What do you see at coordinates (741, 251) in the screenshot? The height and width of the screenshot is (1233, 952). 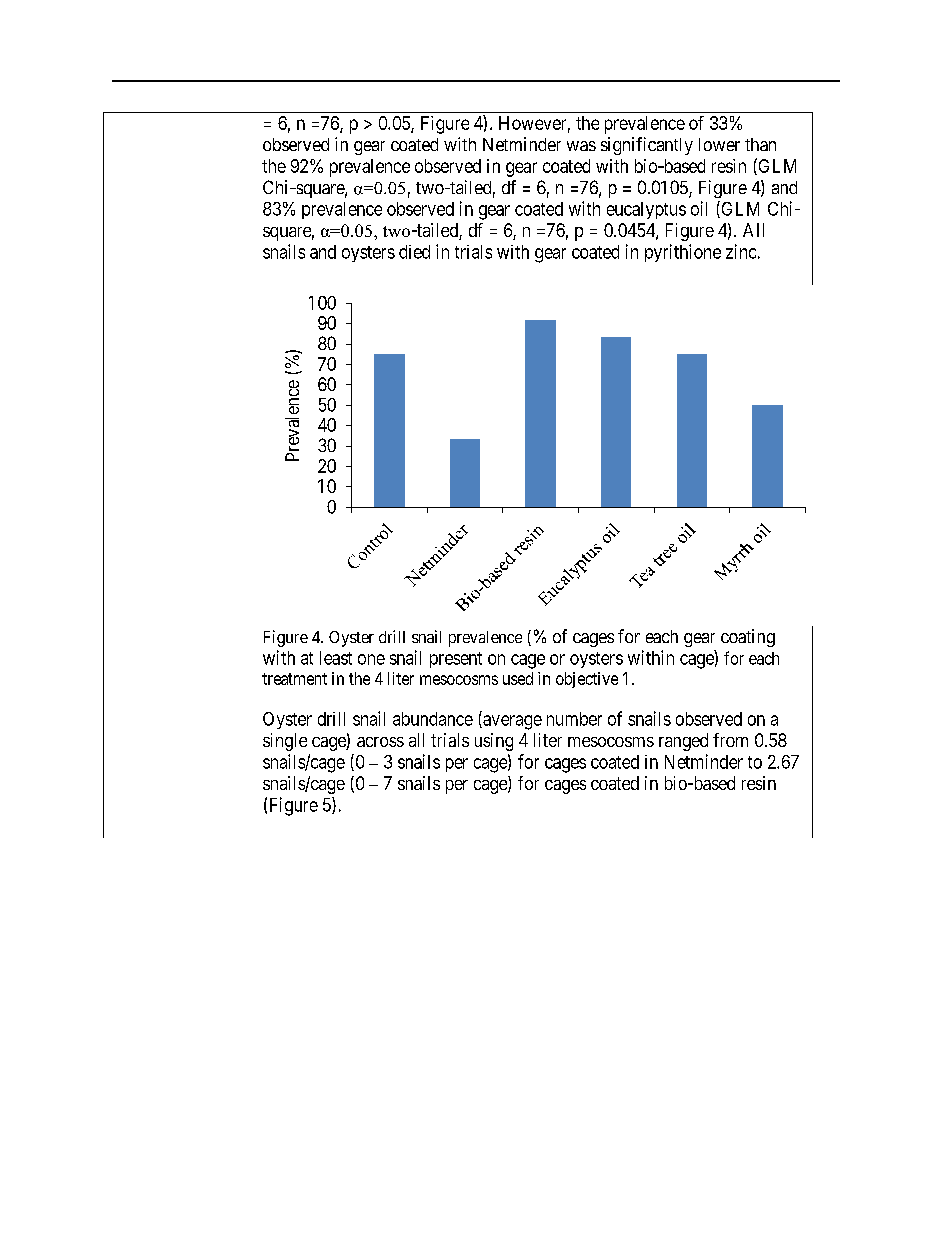 I see `zinc` at bounding box center [741, 251].
